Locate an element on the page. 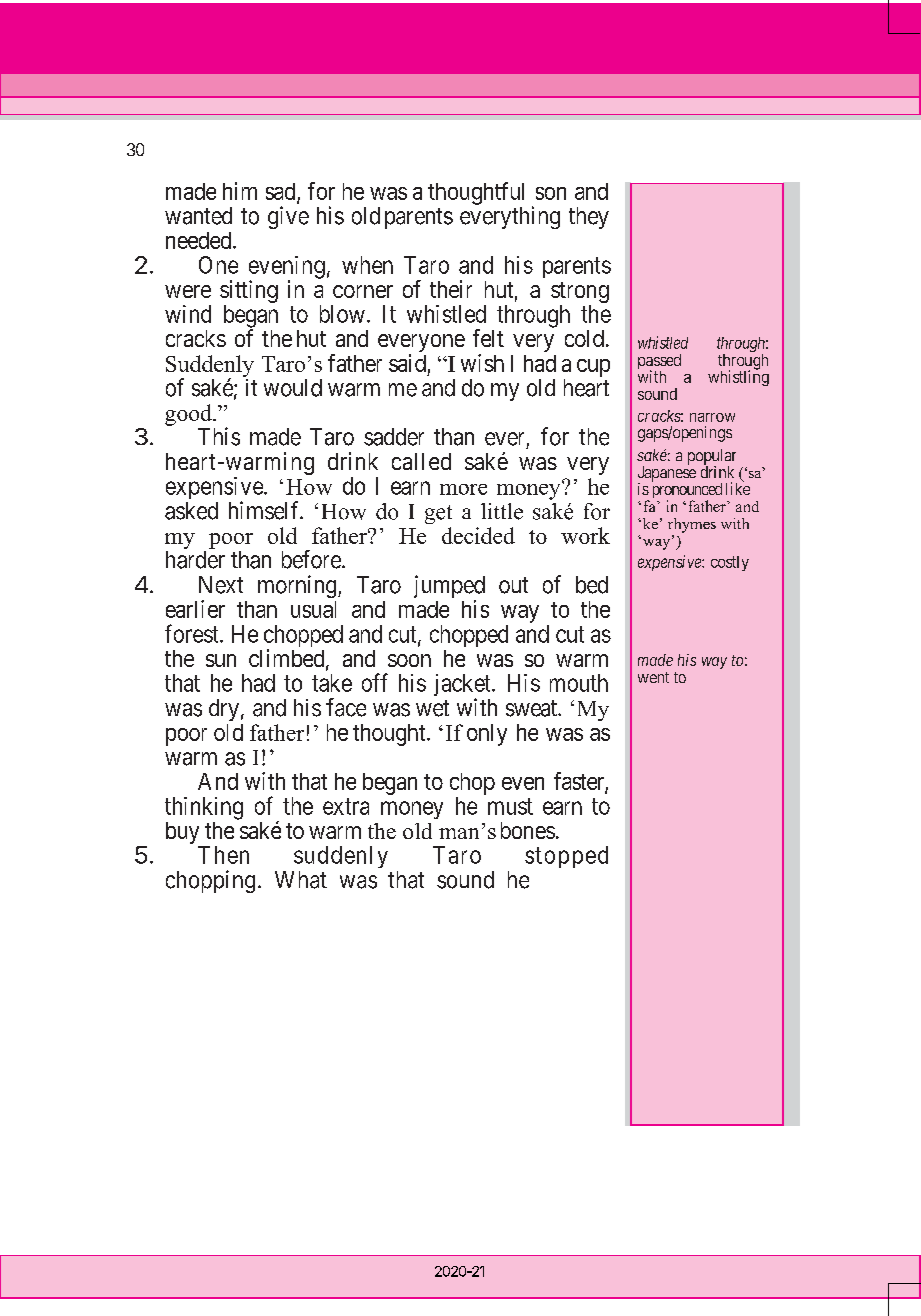  son is located at coordinates (551, 193).
